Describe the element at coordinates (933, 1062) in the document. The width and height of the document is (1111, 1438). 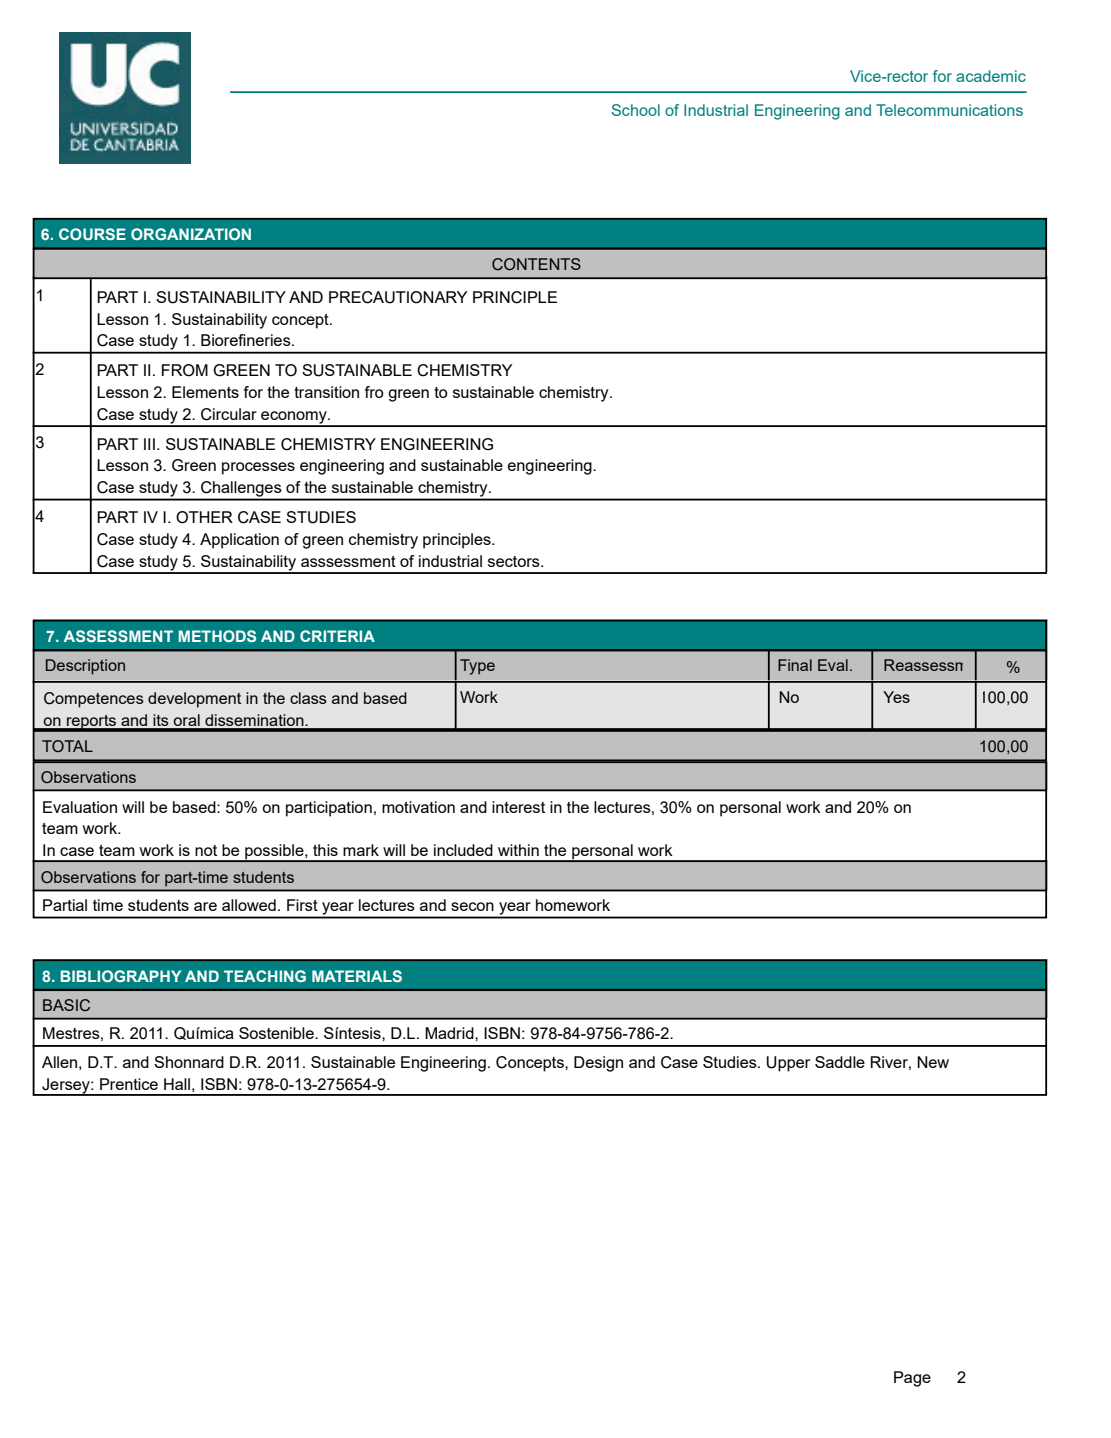
I see `New` at that location.
